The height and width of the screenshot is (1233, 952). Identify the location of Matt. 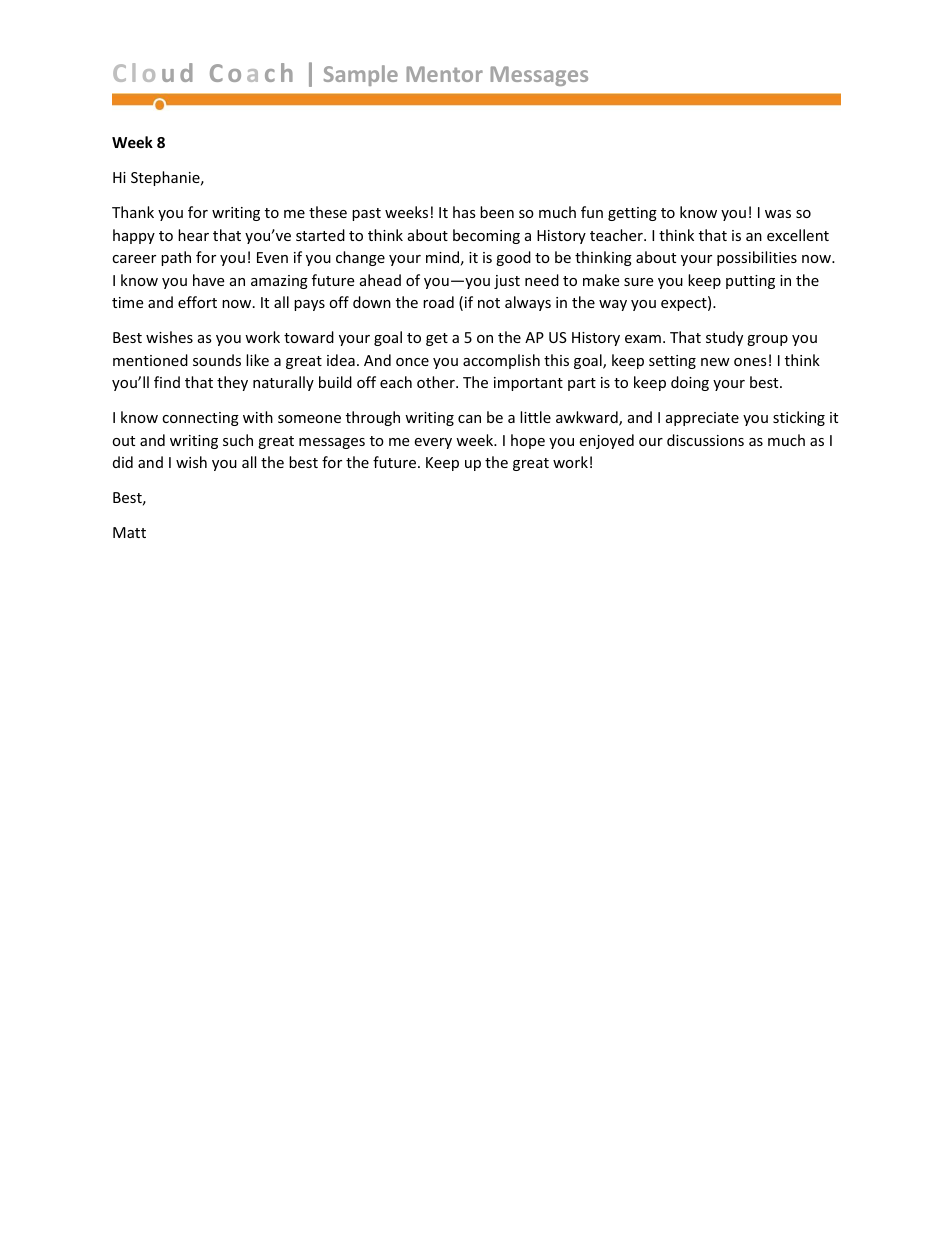
(129, 532).
